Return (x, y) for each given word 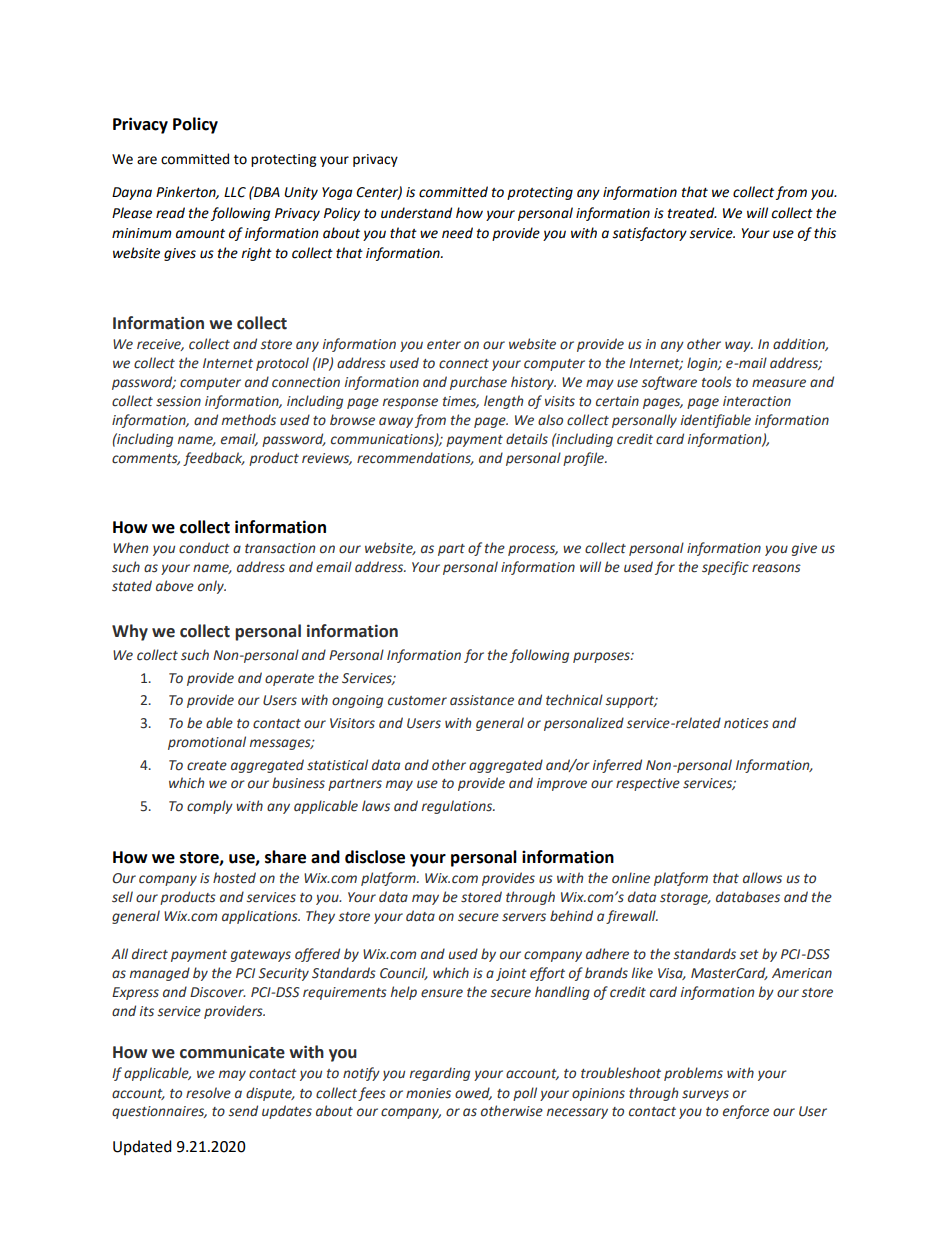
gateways (261, 956)
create (207, 766)
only (212, 587)
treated (692, 213)
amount (200, 234)
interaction (757, 401)
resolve (208, 1093)
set (749, 955)
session (178, 401)
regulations (458, 807)
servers (524, 917)
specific (725, 568)
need (457, 233)
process (533, 550)
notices (746, 723)
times (461, 402)
